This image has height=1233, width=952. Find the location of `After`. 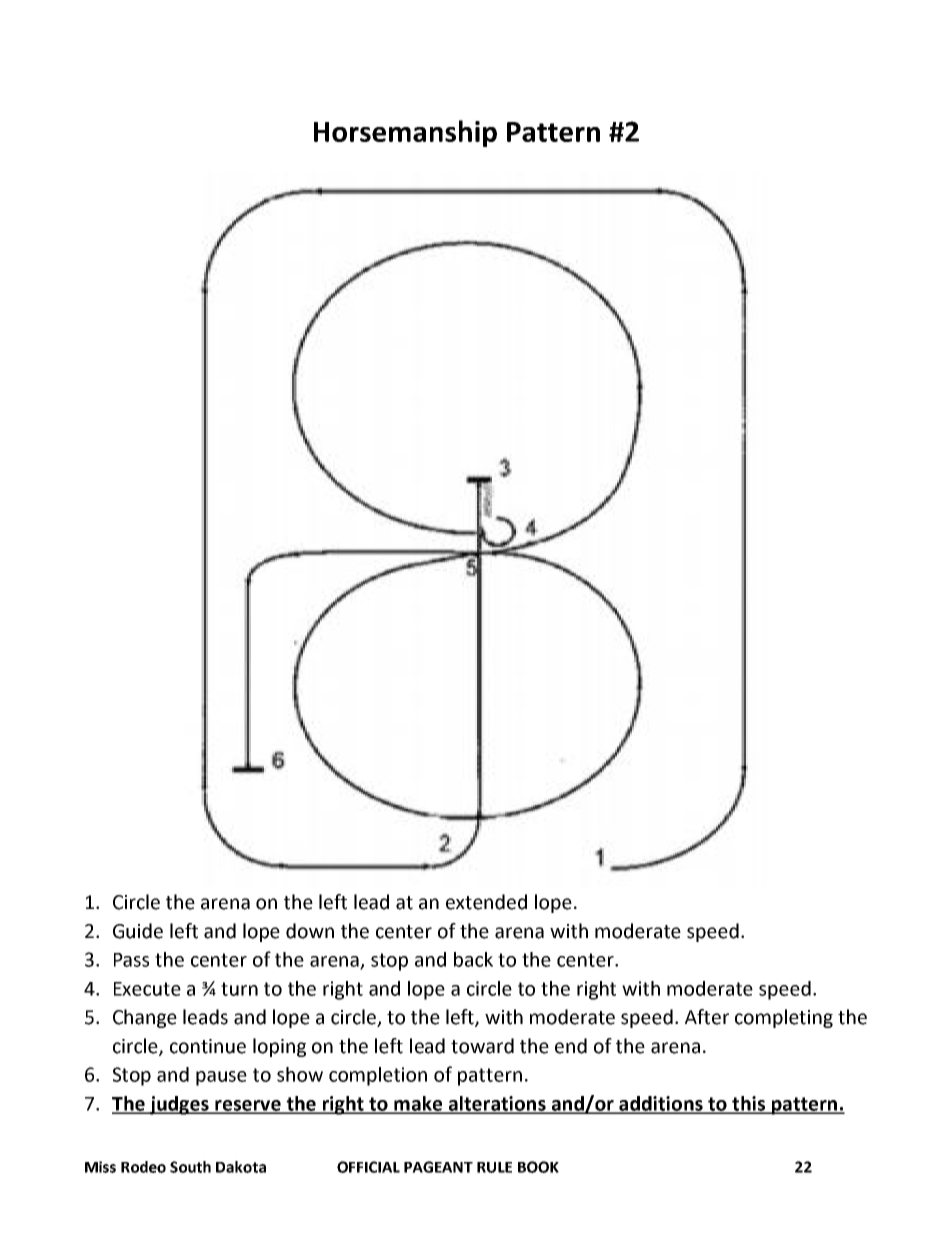

After is located at coordinates (707, 1017).
